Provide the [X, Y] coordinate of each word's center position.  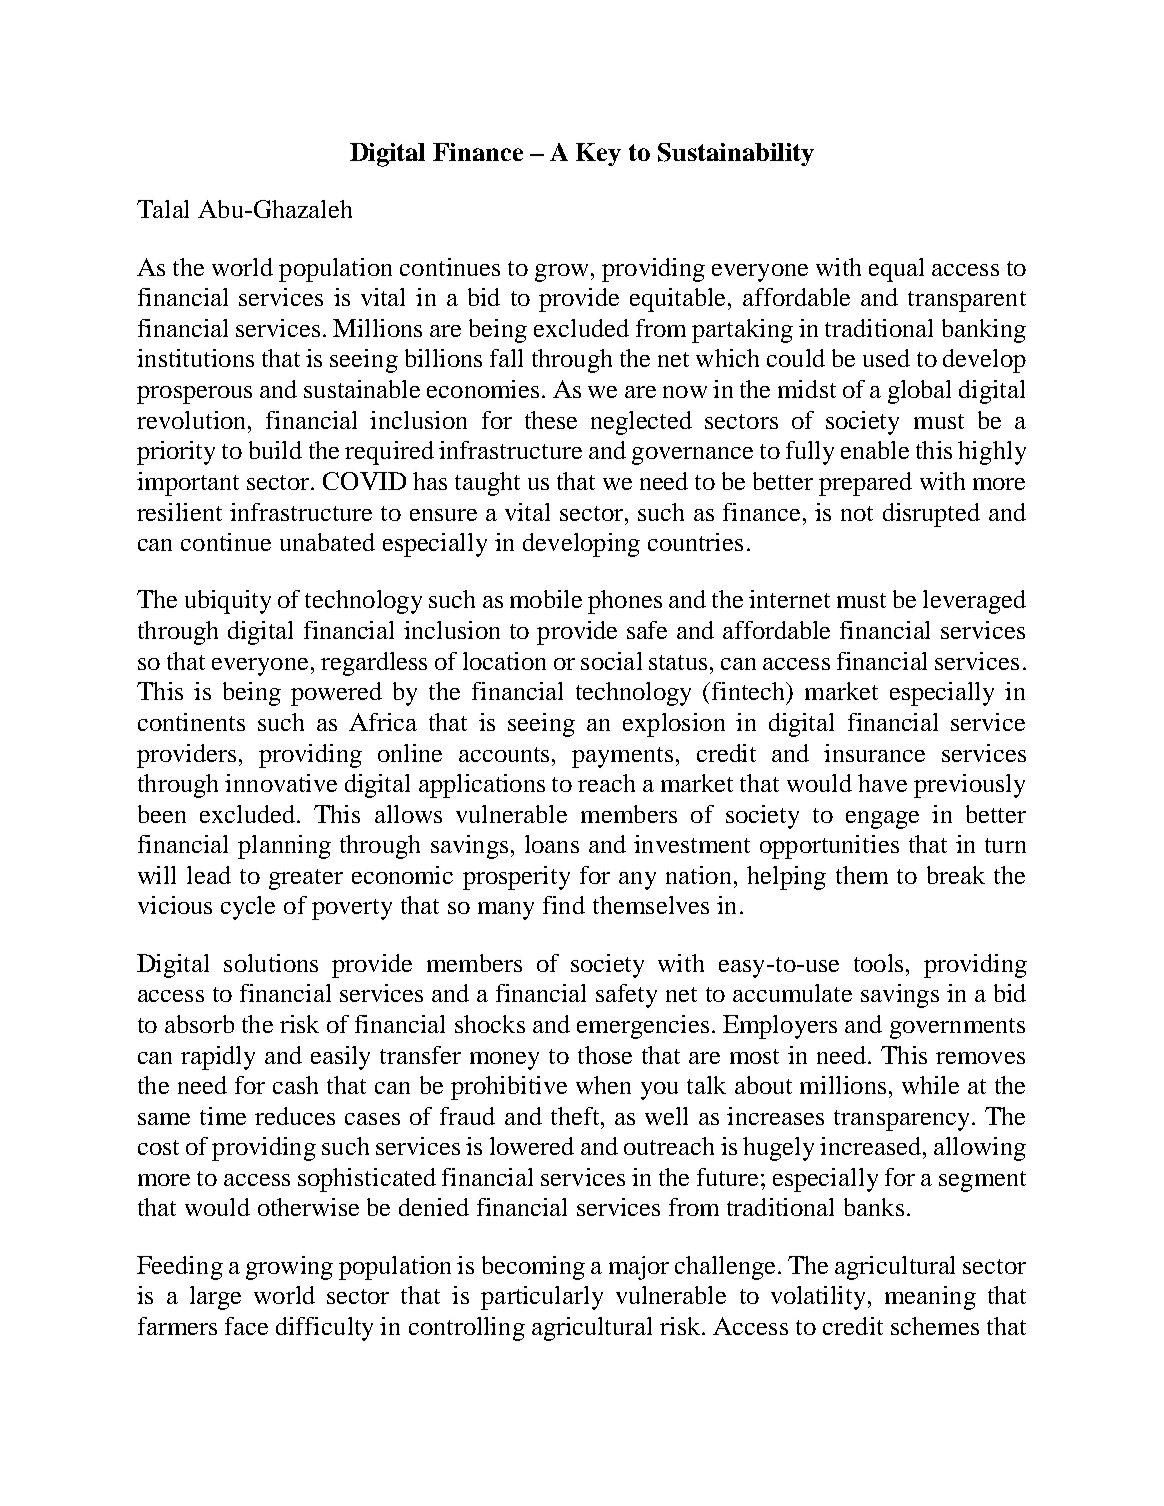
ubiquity [228, 602]
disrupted [931, 515]
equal [896, 270]
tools [878, 963]
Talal [163, 209]
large [215, 1298]
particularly [542, 1298]
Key [598, 154]
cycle [248, 908]
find [564, 905]
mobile [546, 599]
